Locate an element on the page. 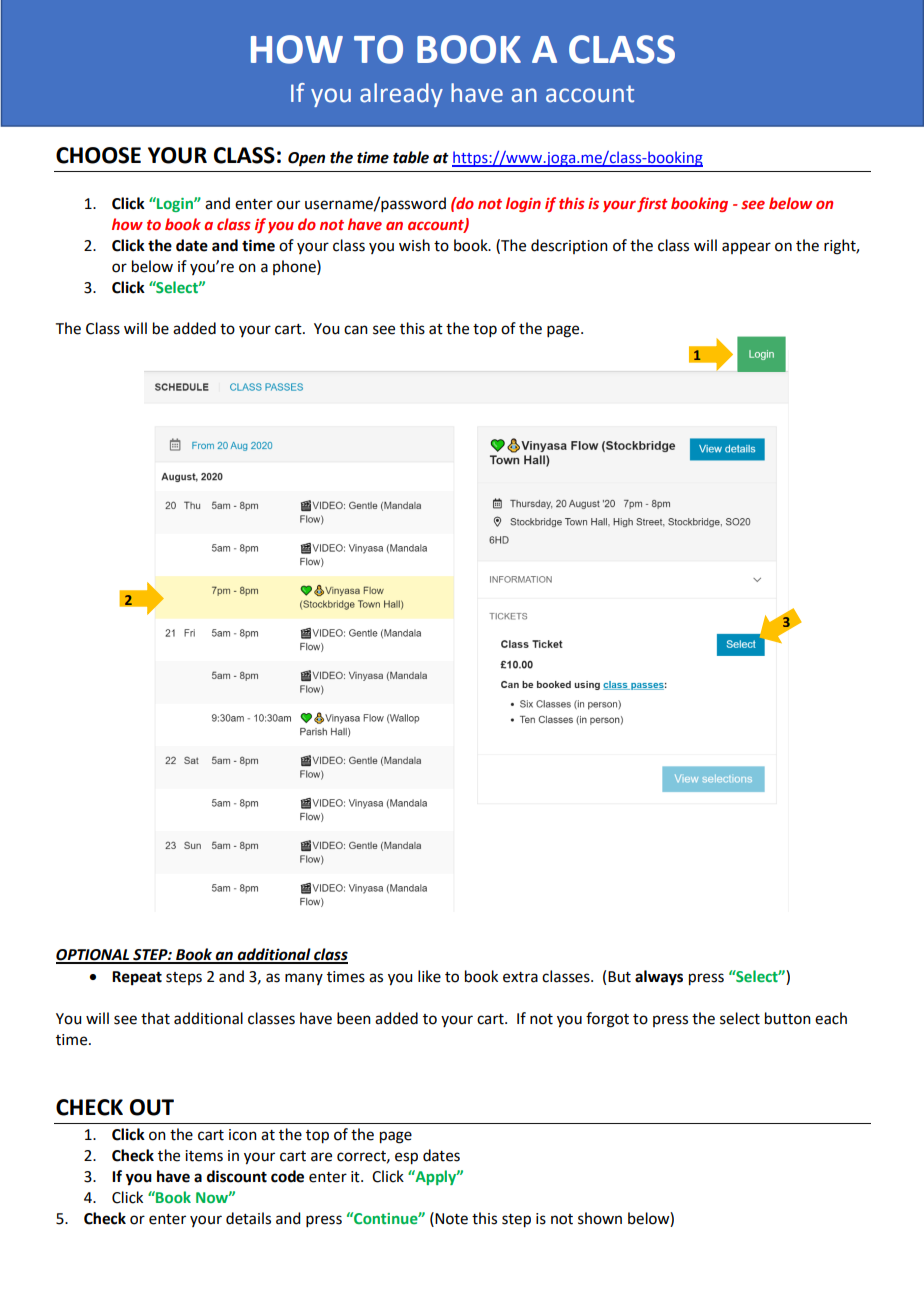 This image has width=924, height=1308. extra is located at coordinates (520, 977).
